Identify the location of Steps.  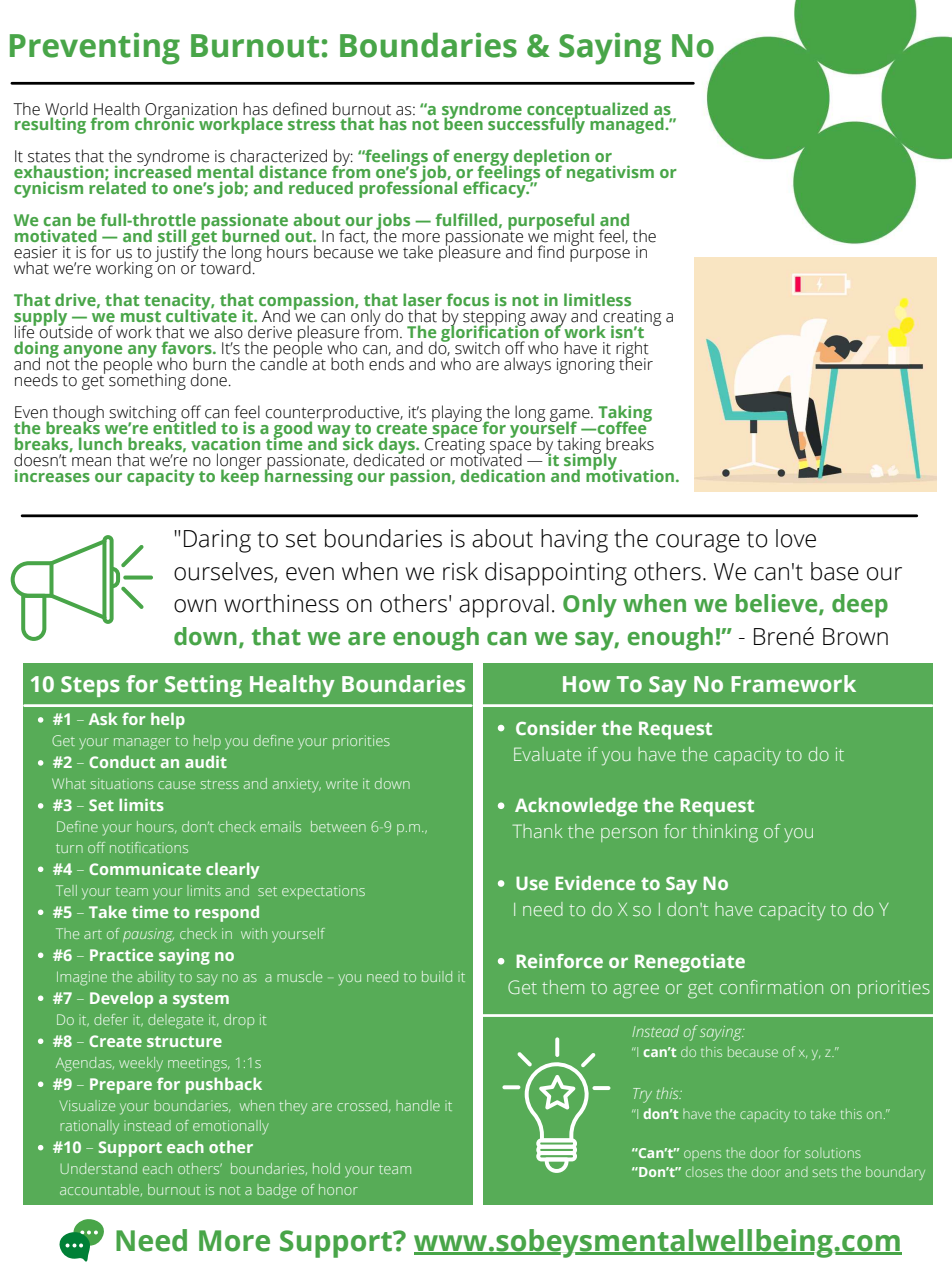
(90, 686).
